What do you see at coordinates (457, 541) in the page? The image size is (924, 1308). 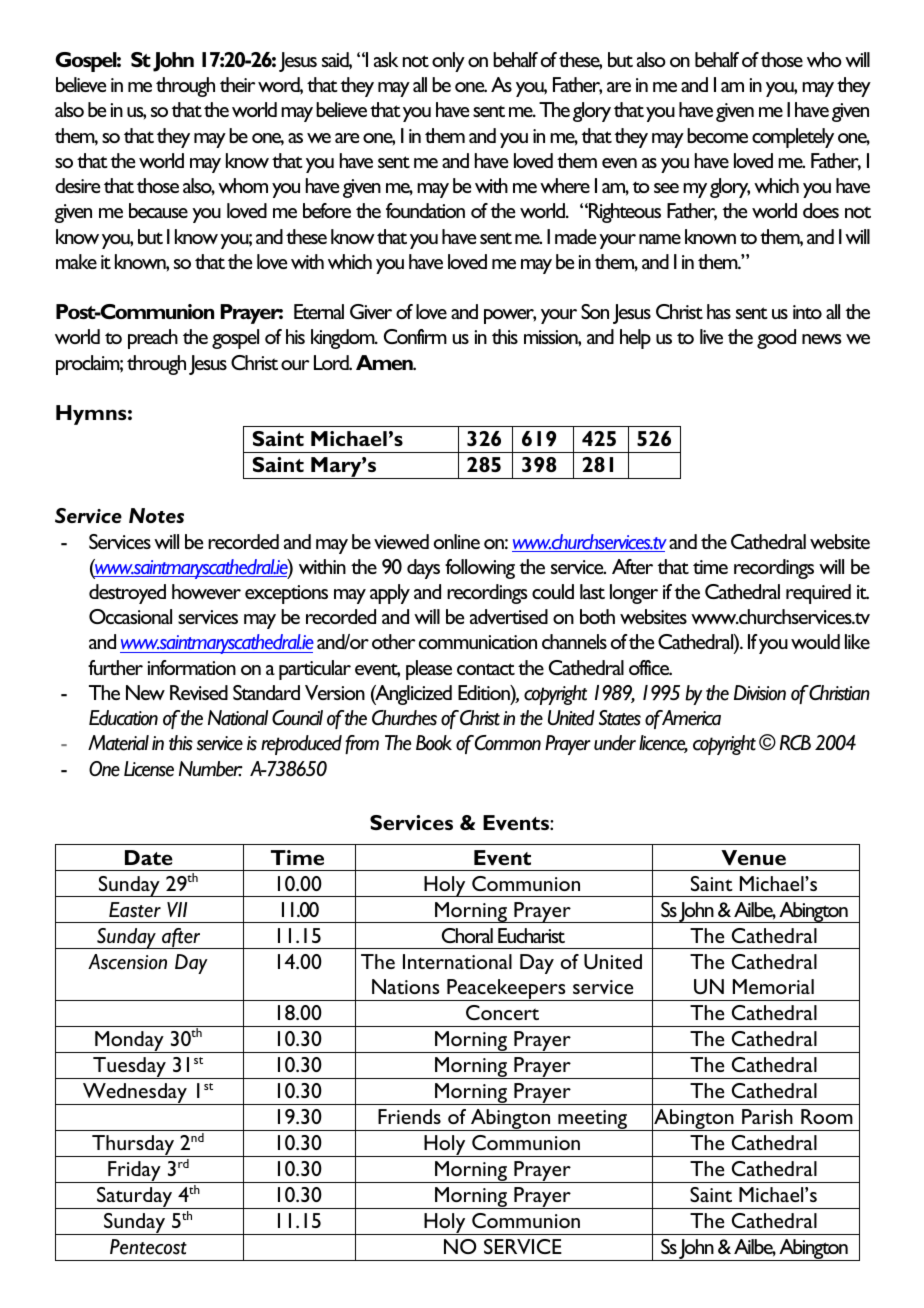 I see `online` at bounding box center [457, 541].
